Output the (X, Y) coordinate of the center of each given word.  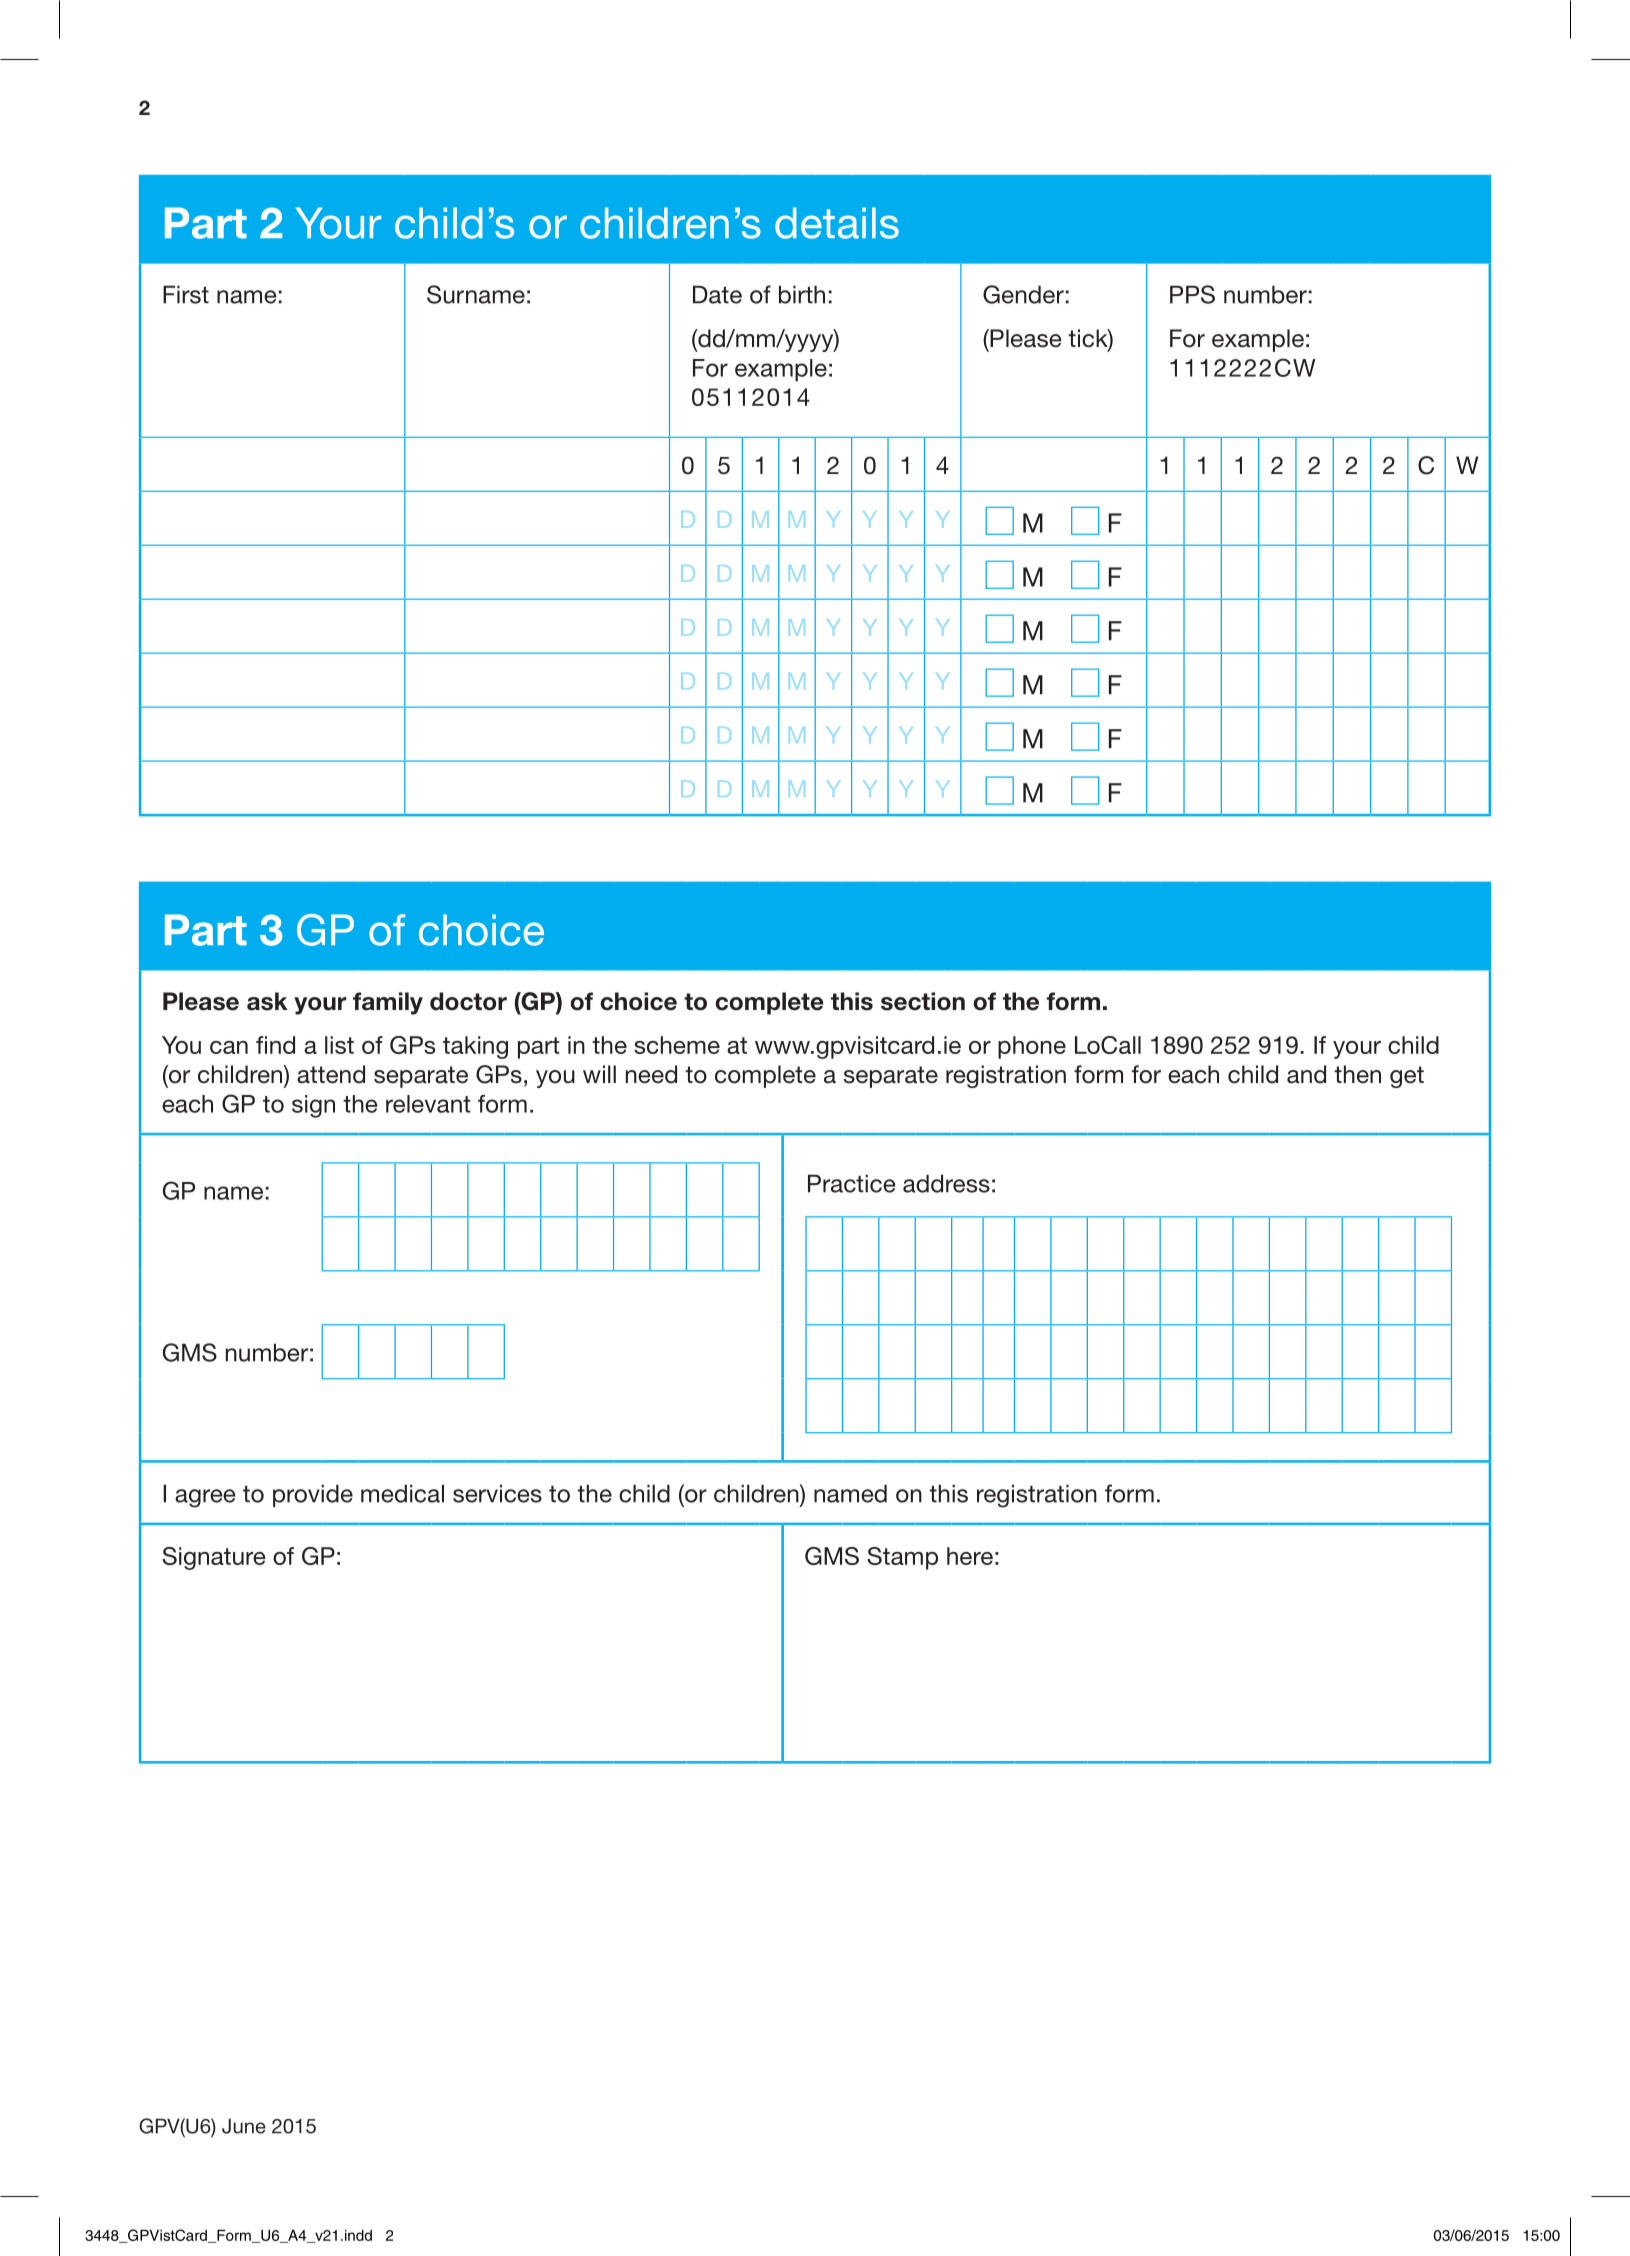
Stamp (902, 1558)
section (923, 1001)
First (186, 294)
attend (331, 1074)
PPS (1192, 294)
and (1306, 1074)
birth (802, 294)
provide (313, 1495)
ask (267, 1001)
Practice (851, 1183)
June (244, 2126)
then (1357, 1074)
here (970, 1556)
